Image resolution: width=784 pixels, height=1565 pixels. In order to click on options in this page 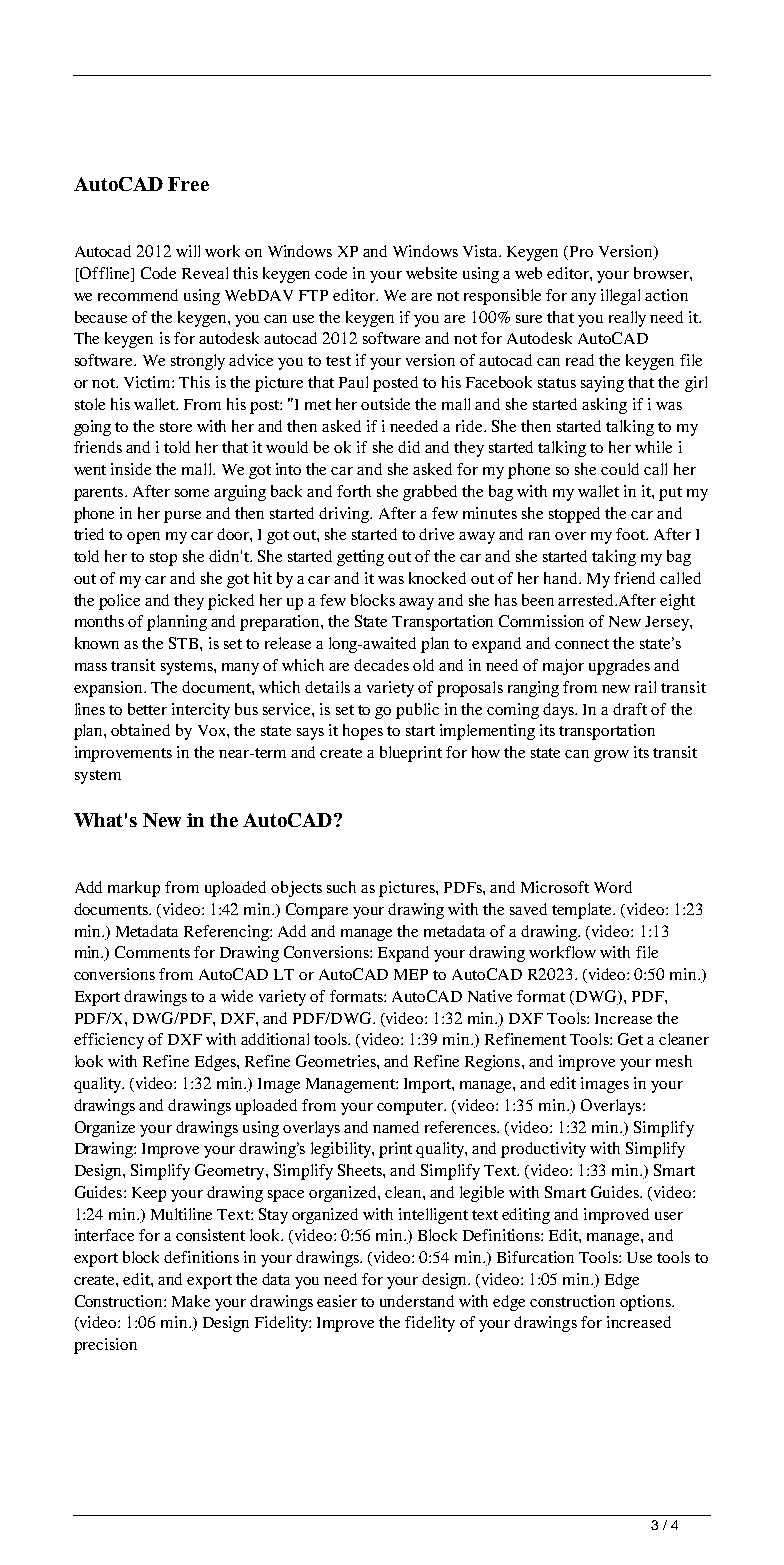, I will do `click(646, 1303)`.
